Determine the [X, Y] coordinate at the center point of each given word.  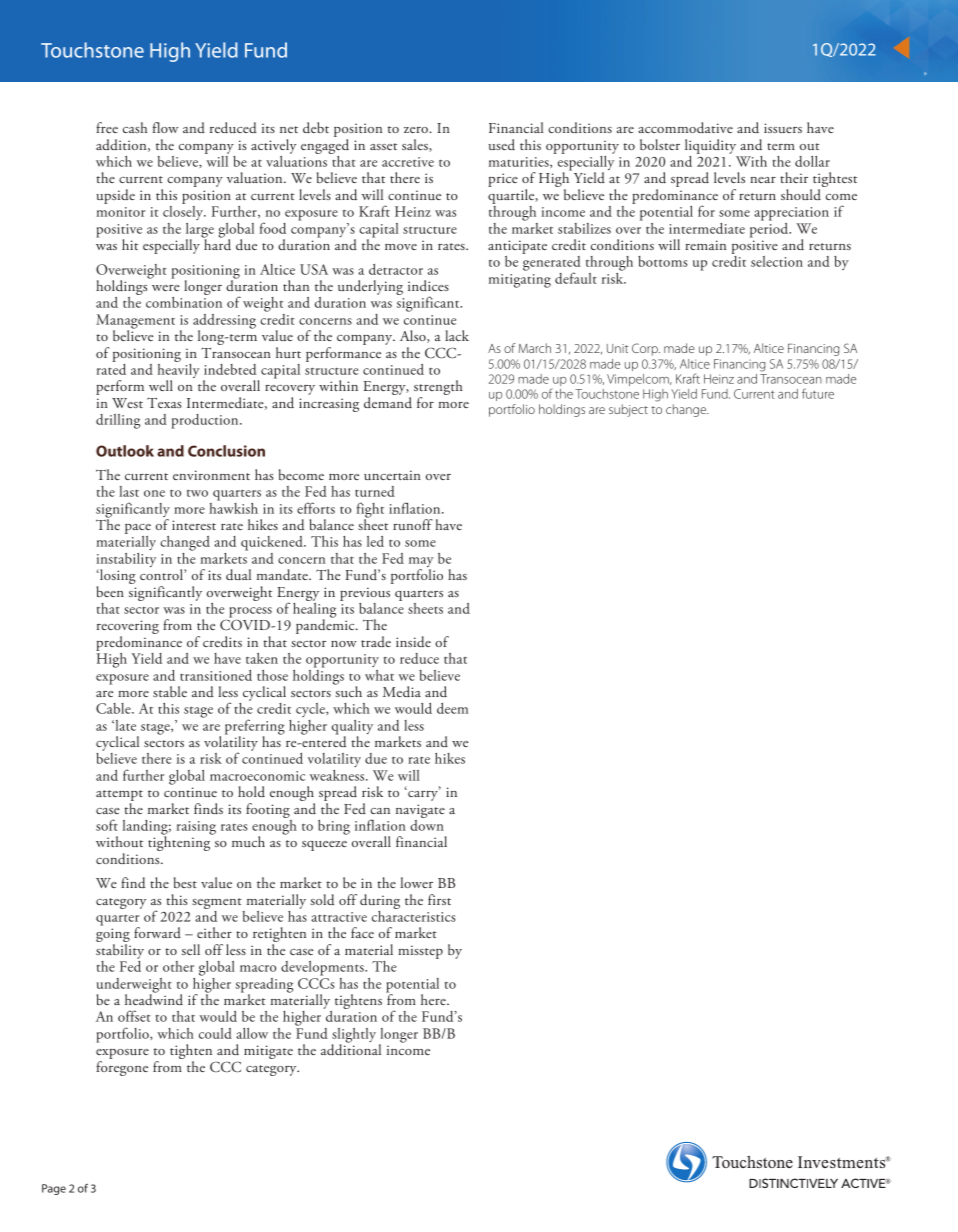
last [129, 491]
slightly [354, 1036]
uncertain [392, 475]
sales [416, 145]
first [439, 899]
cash [135, 127]
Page [54, 1189]
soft [107, 825]
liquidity [710, 146]
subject [628, 410]
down [427, 824]
